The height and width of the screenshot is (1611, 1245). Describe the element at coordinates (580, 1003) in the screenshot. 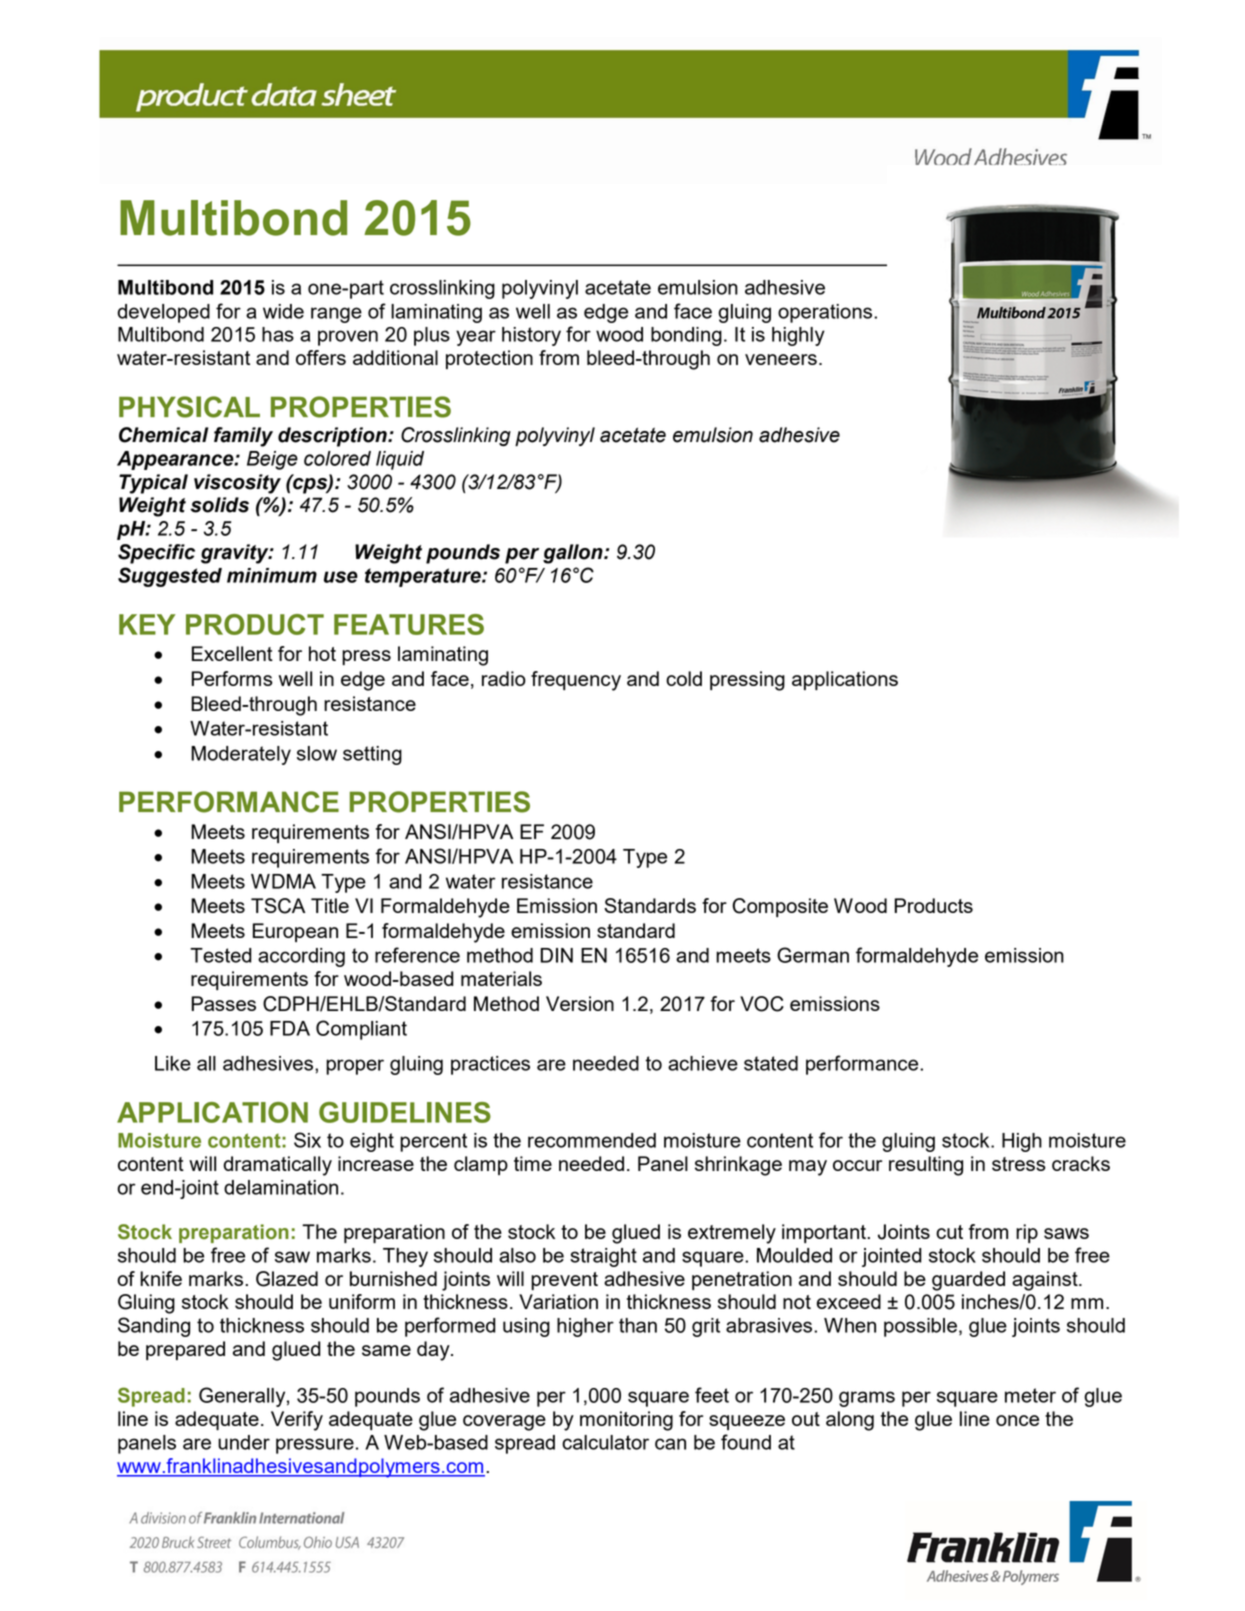

I see `Version` at that location.
